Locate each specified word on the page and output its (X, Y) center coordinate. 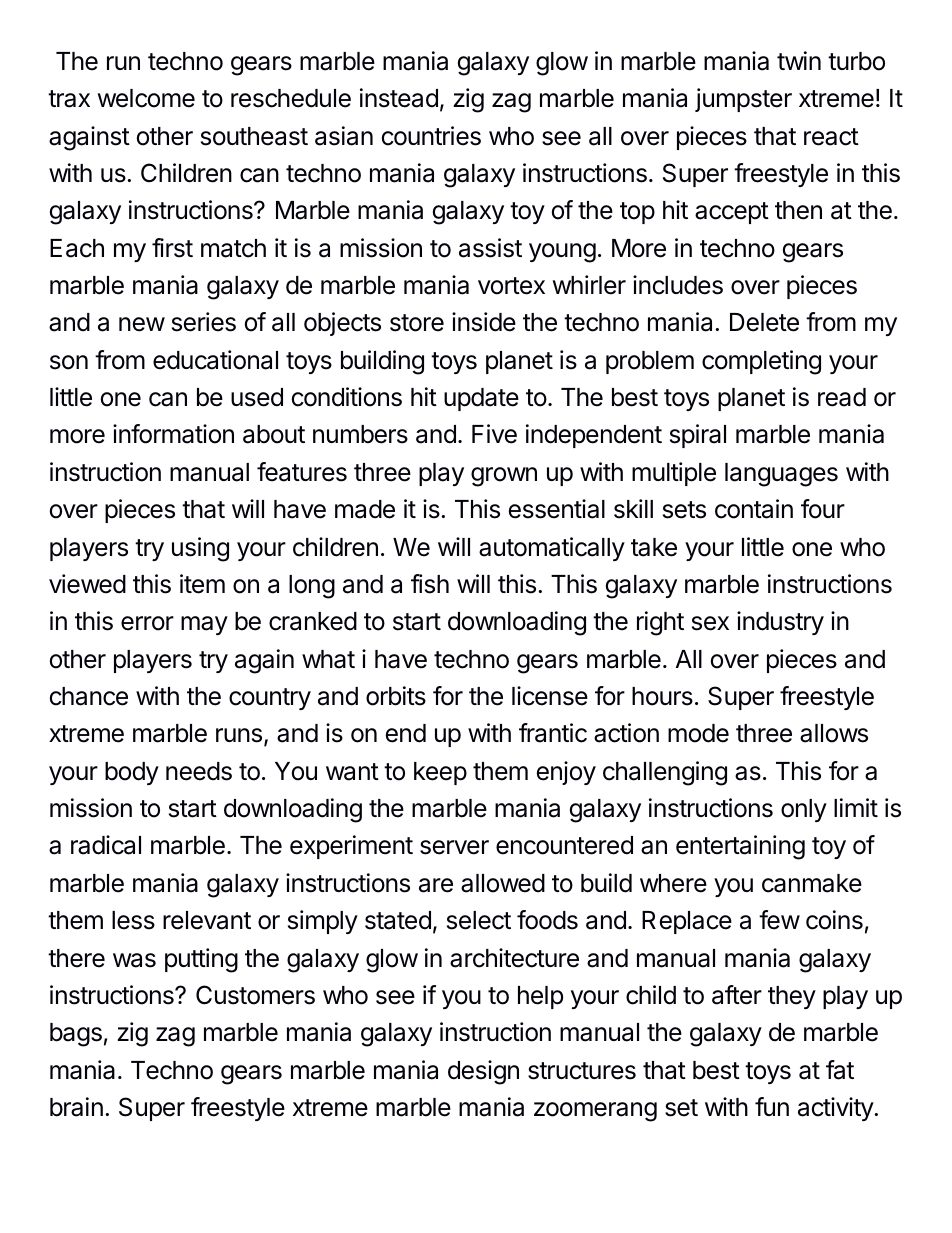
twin (799, 60)
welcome (146, 98)
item (202, 584)
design (483, 1072)
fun (772, 1106)
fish (430, 584)
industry (780, 623)
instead (399, 98)
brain (76, 1107)
